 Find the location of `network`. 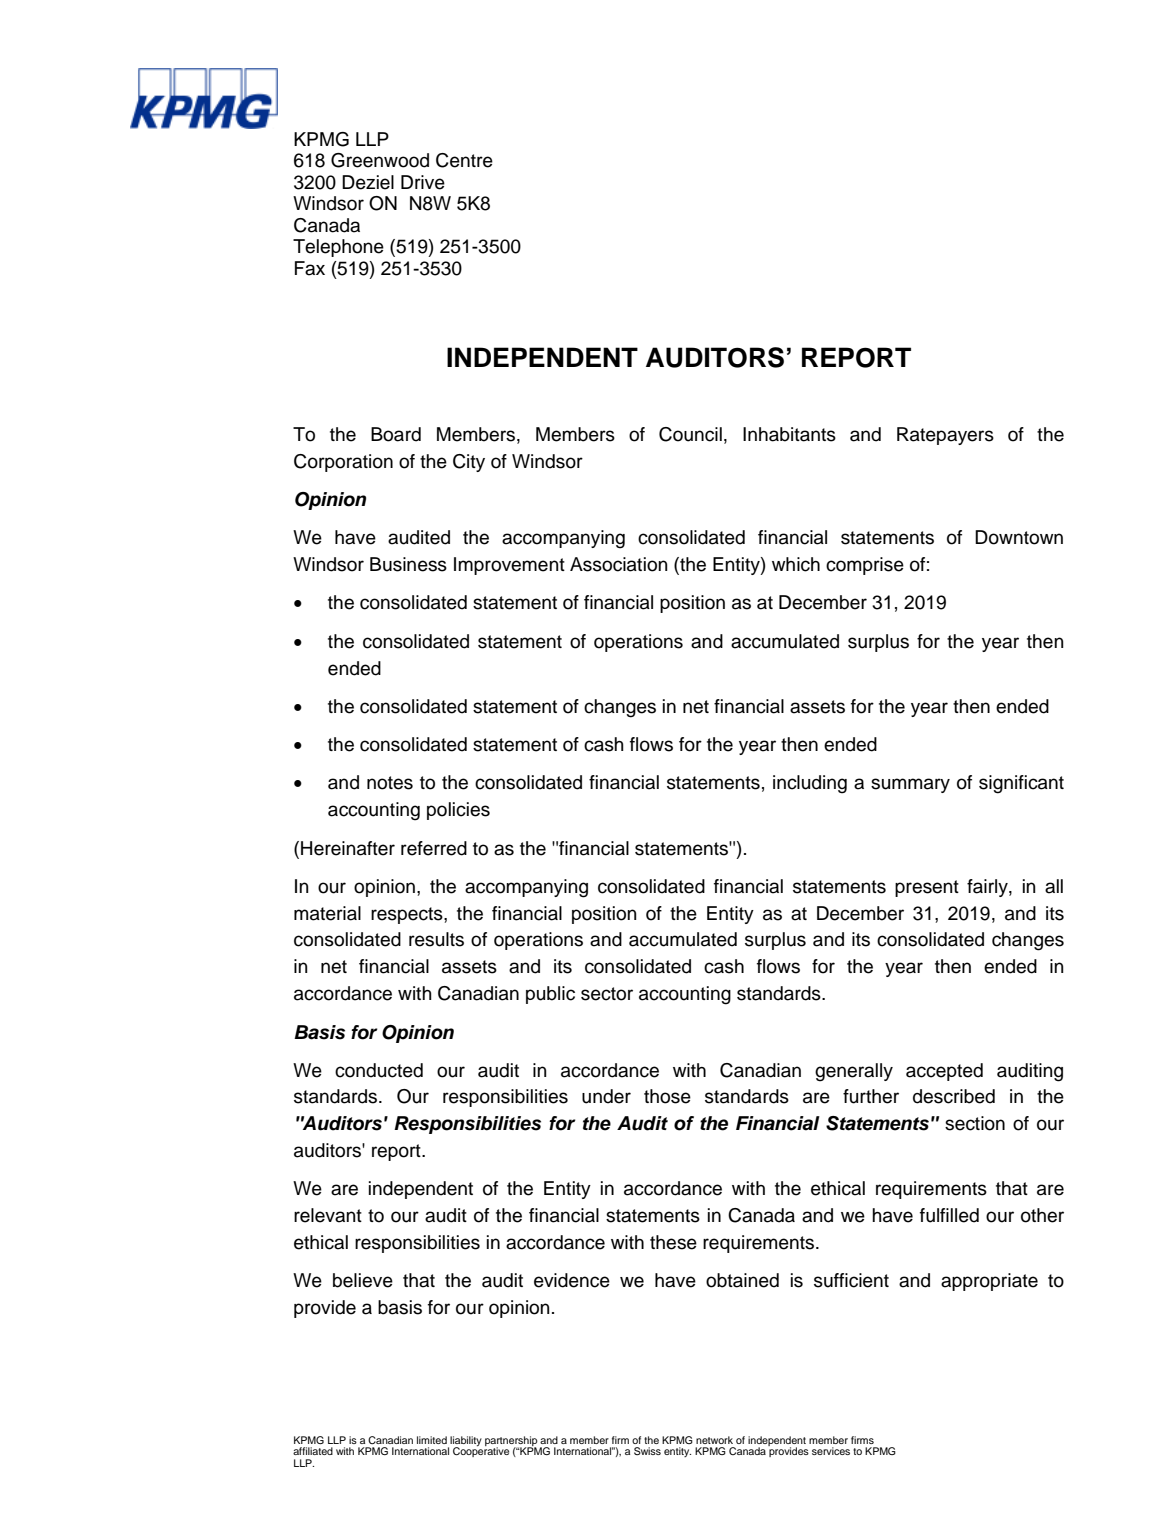

network is located at coordinates (714, 1440).
